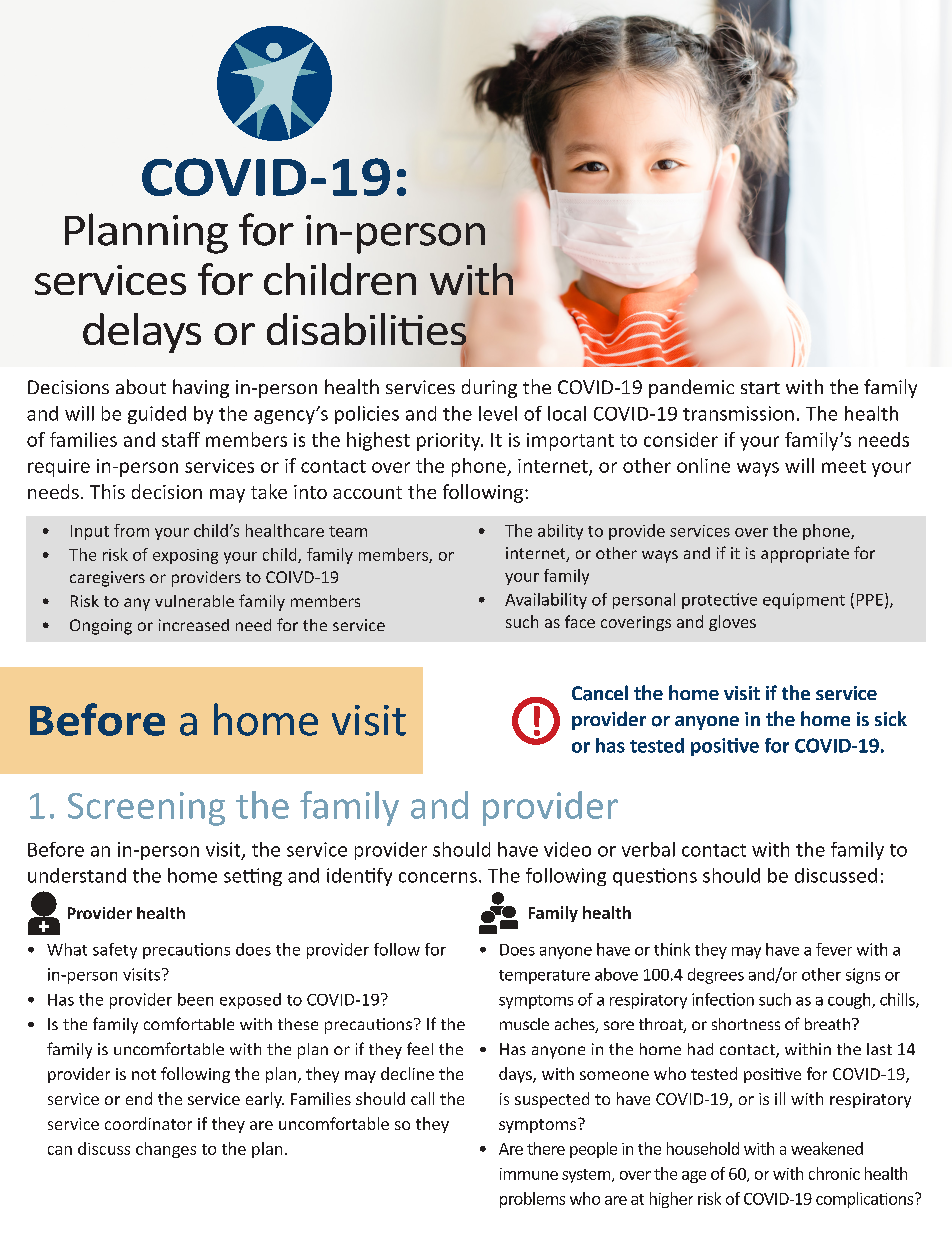 This screenshot has width=952, height=1233. I want to click on safety, so click(115, 951).
